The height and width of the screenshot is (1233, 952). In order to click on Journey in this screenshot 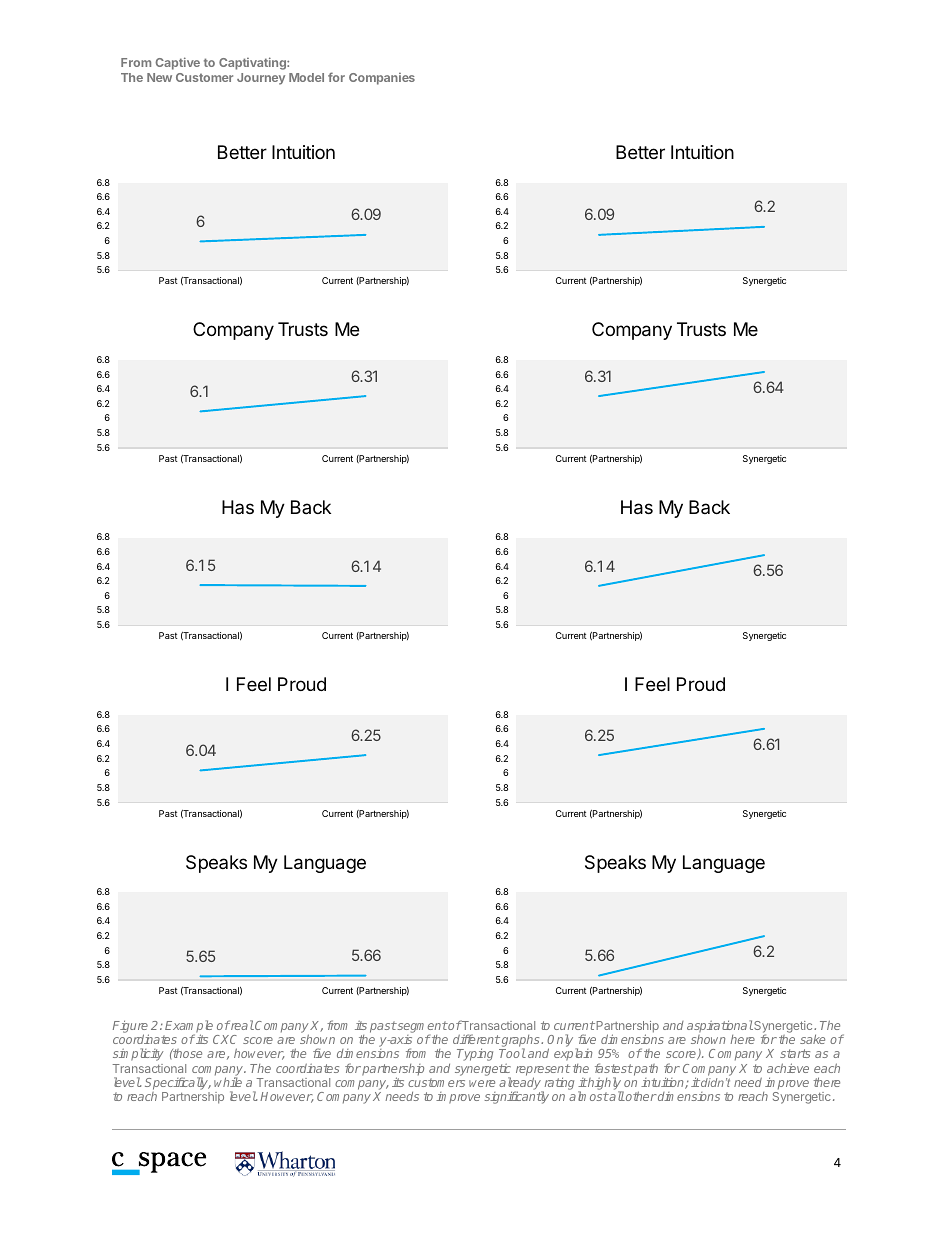, I will do `click(261, 79)`.
